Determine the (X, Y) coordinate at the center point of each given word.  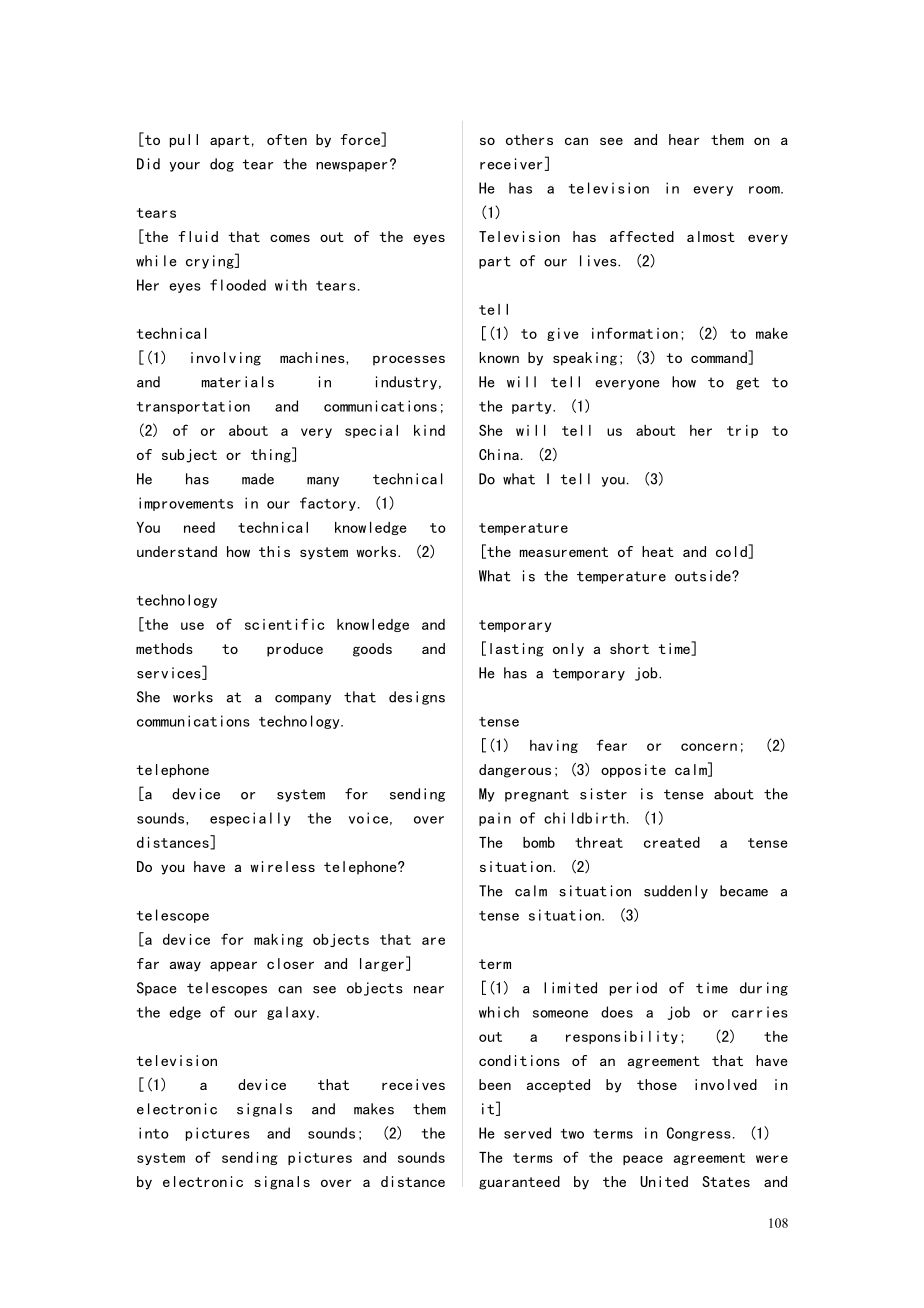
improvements (186, 504)
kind (429, 430)
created (672, 842)
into (154, 1133)
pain (495, 819)
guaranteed (519, 1183)
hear (684, 139)
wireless (282, 866)
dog (222, 165)
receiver (511, 164)
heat (658, 551)
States (726, 1181)
